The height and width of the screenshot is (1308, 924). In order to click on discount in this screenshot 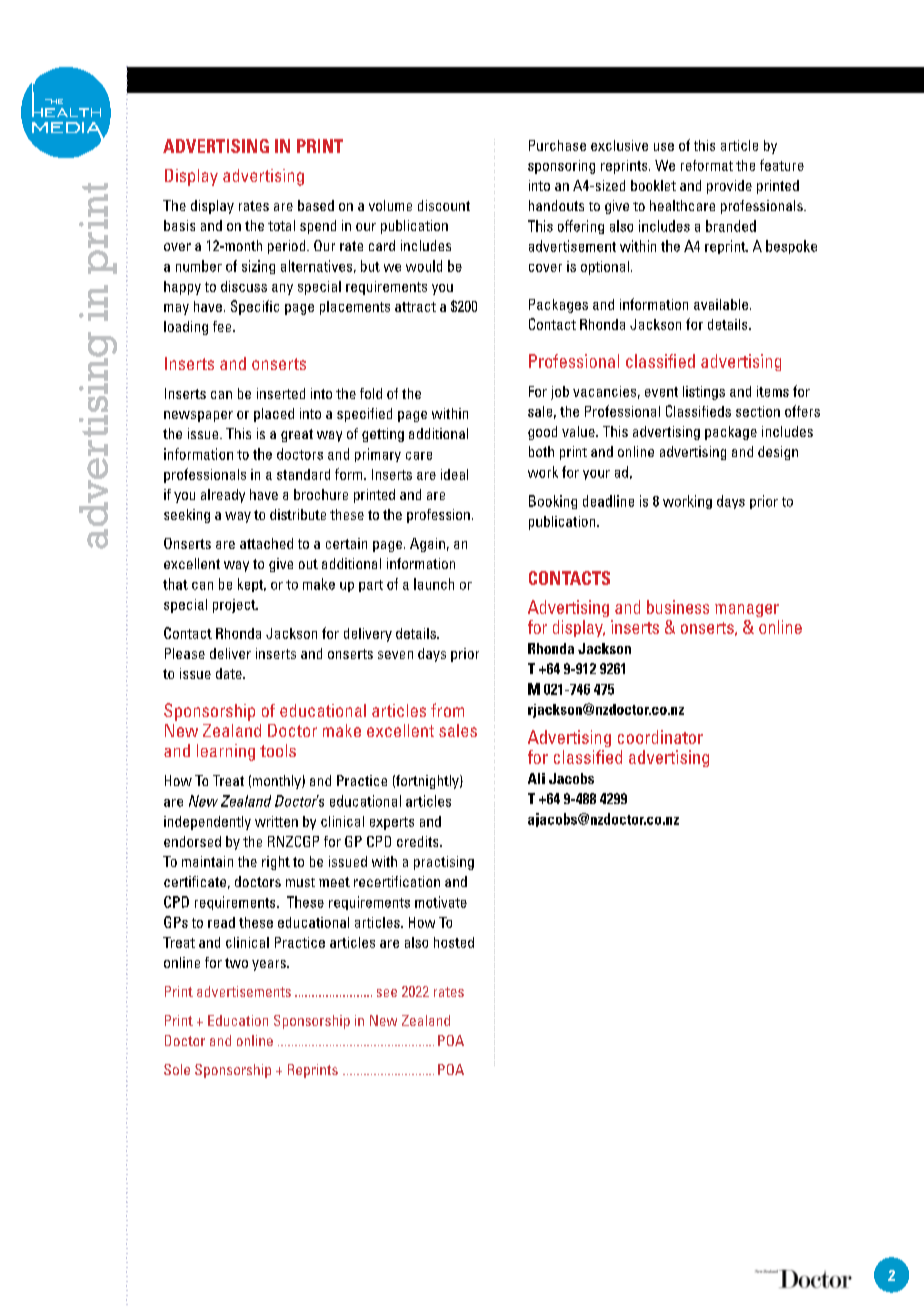, I will do `click(444, 205)`.
